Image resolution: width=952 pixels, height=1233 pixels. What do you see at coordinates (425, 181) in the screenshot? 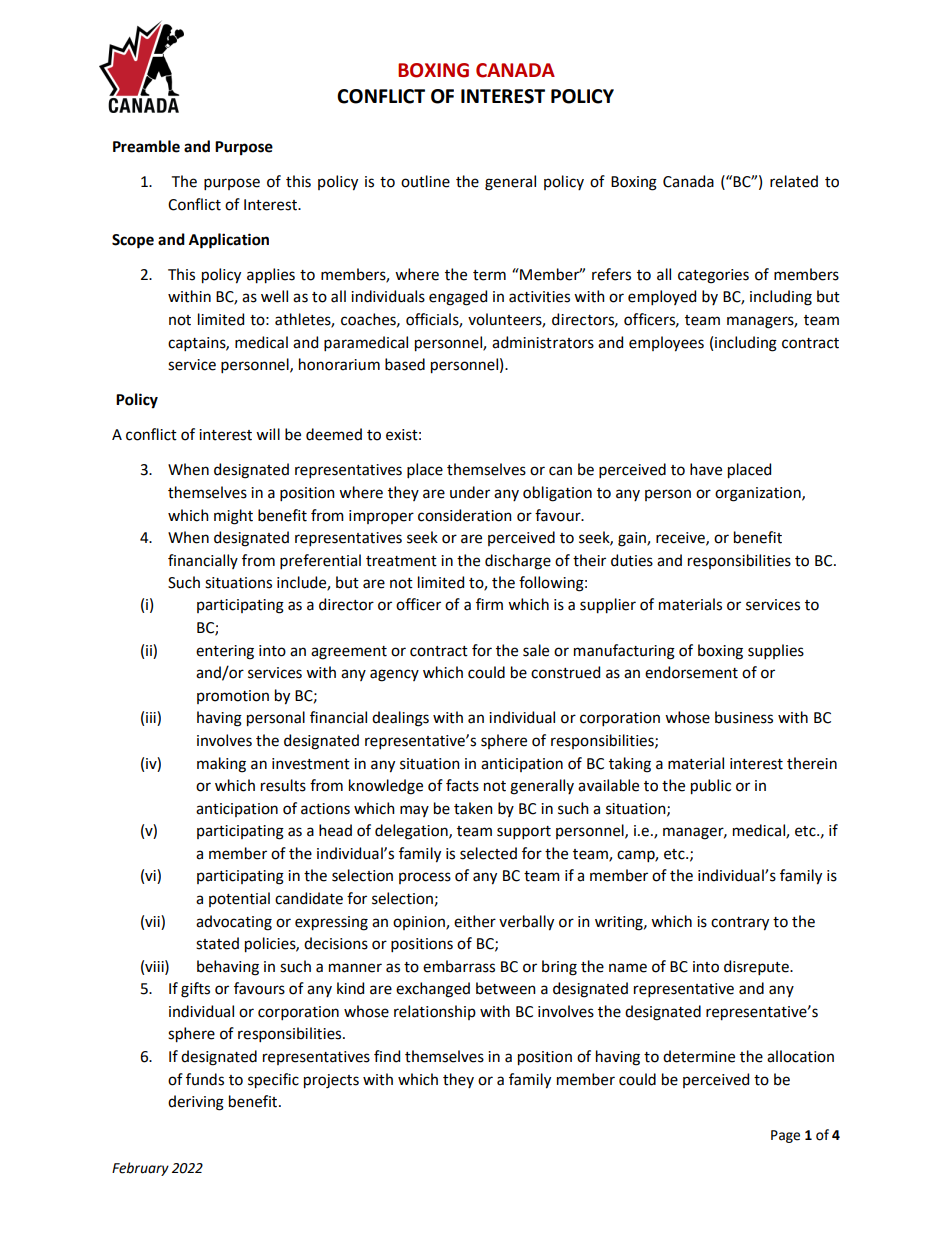
I see `outline` at bounding box center [425, 181].
